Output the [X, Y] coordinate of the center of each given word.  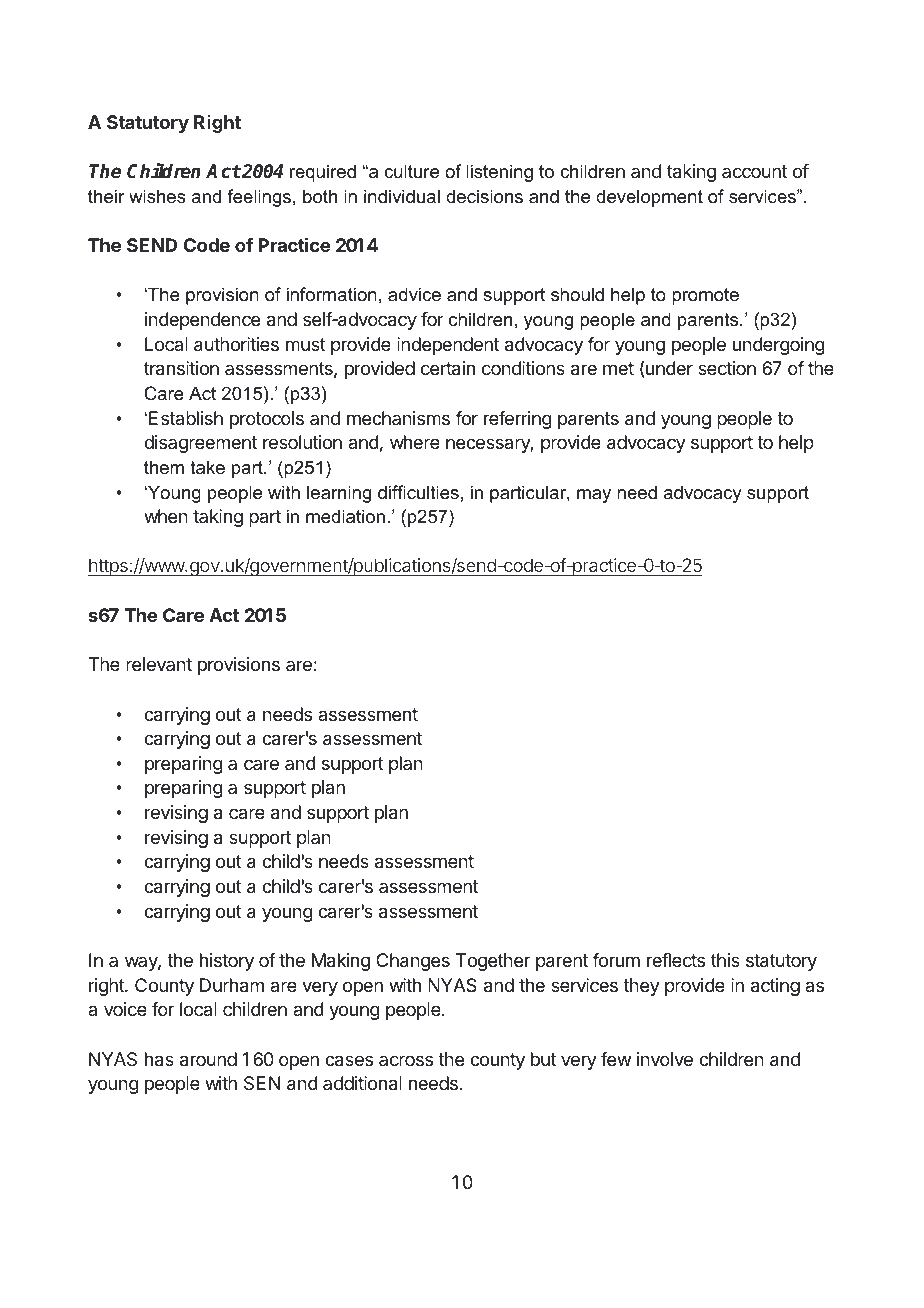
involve [665, 1059]
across [406, 1060]
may [594, 496]
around [208, 1059]
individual [402, 196]
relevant [159, 664]
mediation [345, 516]
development [649, 198]
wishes [157, 196]
